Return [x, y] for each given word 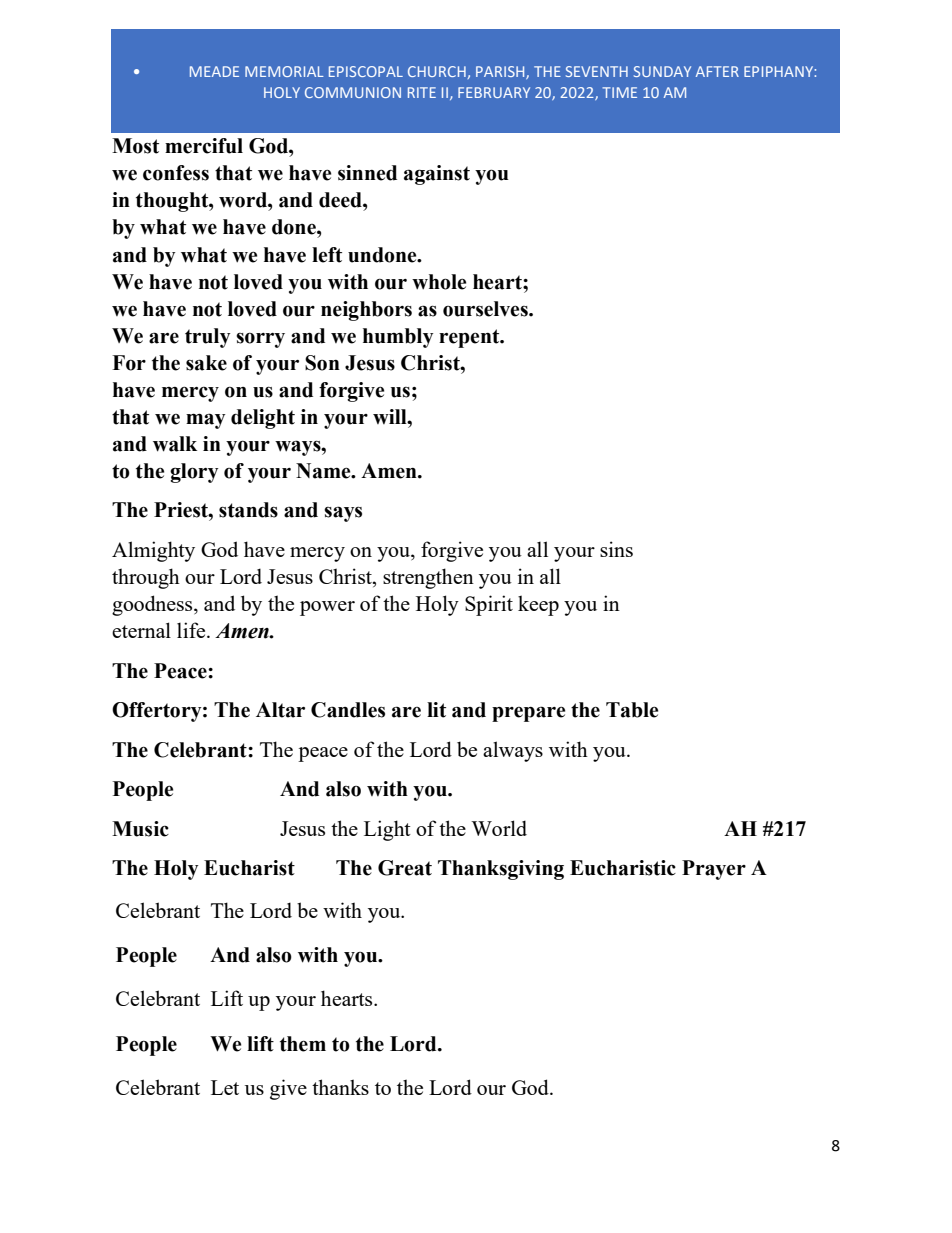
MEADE [214, 71]
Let [225, 1087]
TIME [619, 92]
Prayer [714, 870]
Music [140, 829]
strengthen [428, 578]
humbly [398, 338]
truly [208, 338]
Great [405, 868]
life [192, 630]
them [303, 1044]
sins [616, 549]
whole [439, 282]
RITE [422, 92]
